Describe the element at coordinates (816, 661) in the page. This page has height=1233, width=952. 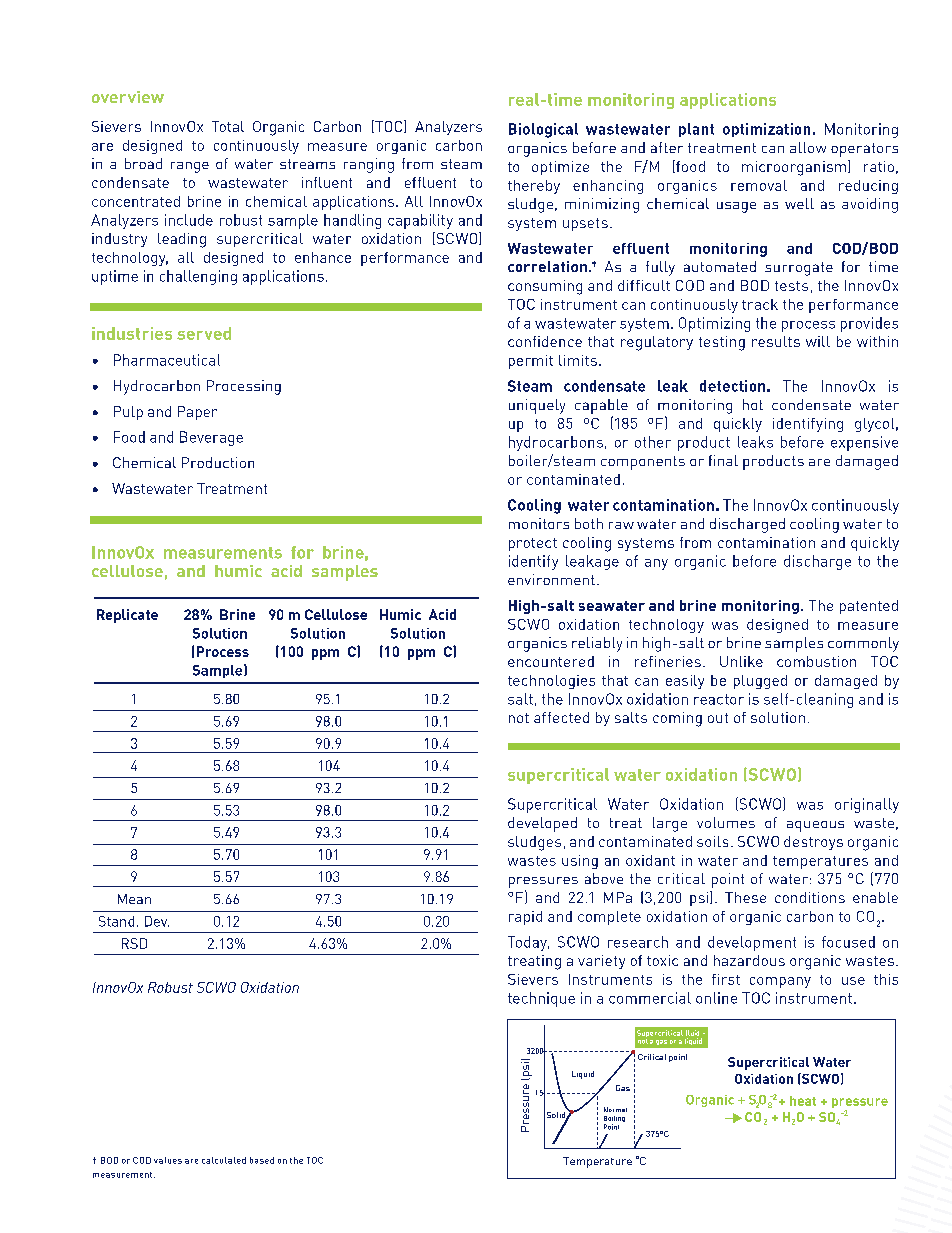
I see `combustion` at that location.
